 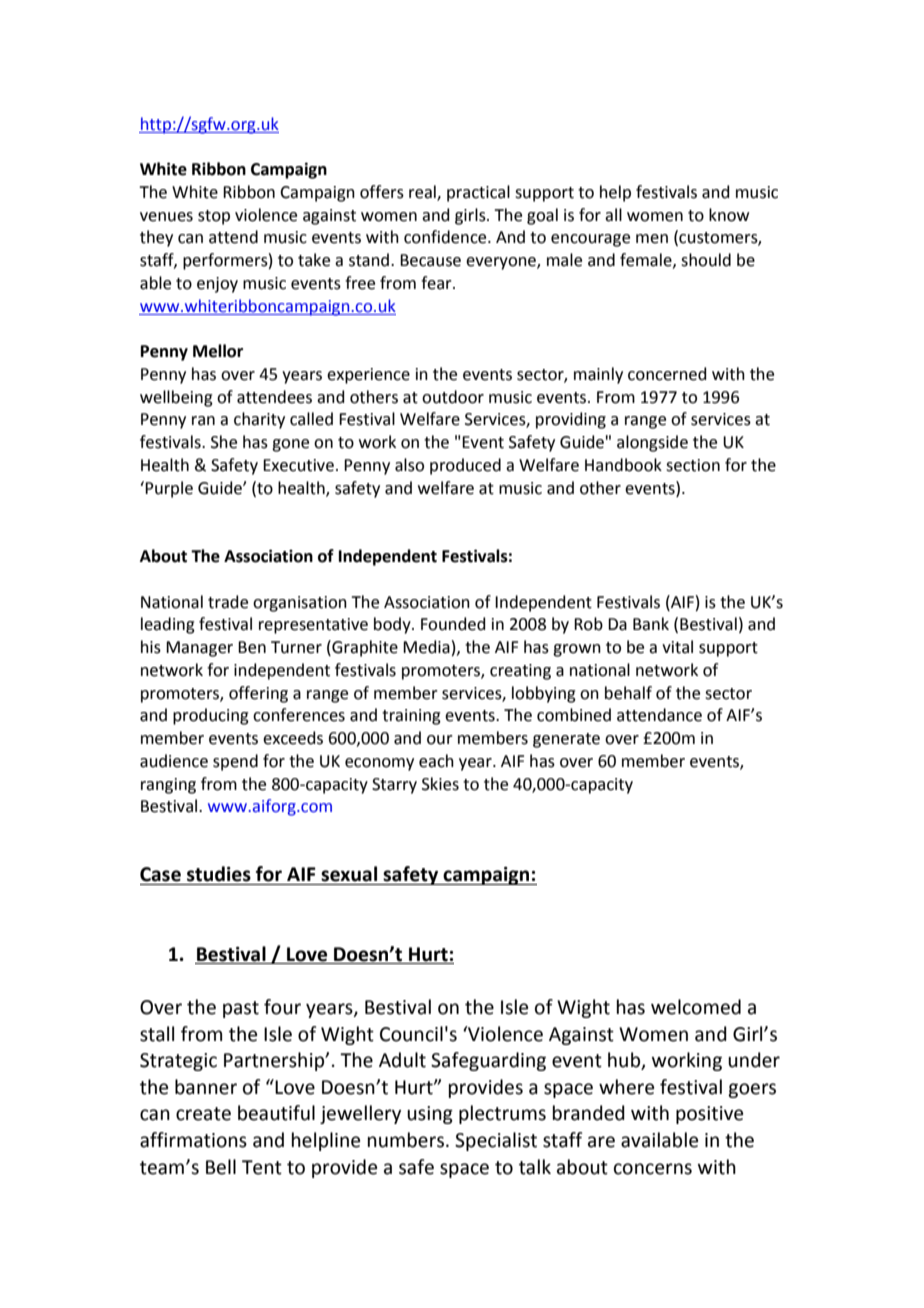 I want to click on section, so click(x=693, y=465).
